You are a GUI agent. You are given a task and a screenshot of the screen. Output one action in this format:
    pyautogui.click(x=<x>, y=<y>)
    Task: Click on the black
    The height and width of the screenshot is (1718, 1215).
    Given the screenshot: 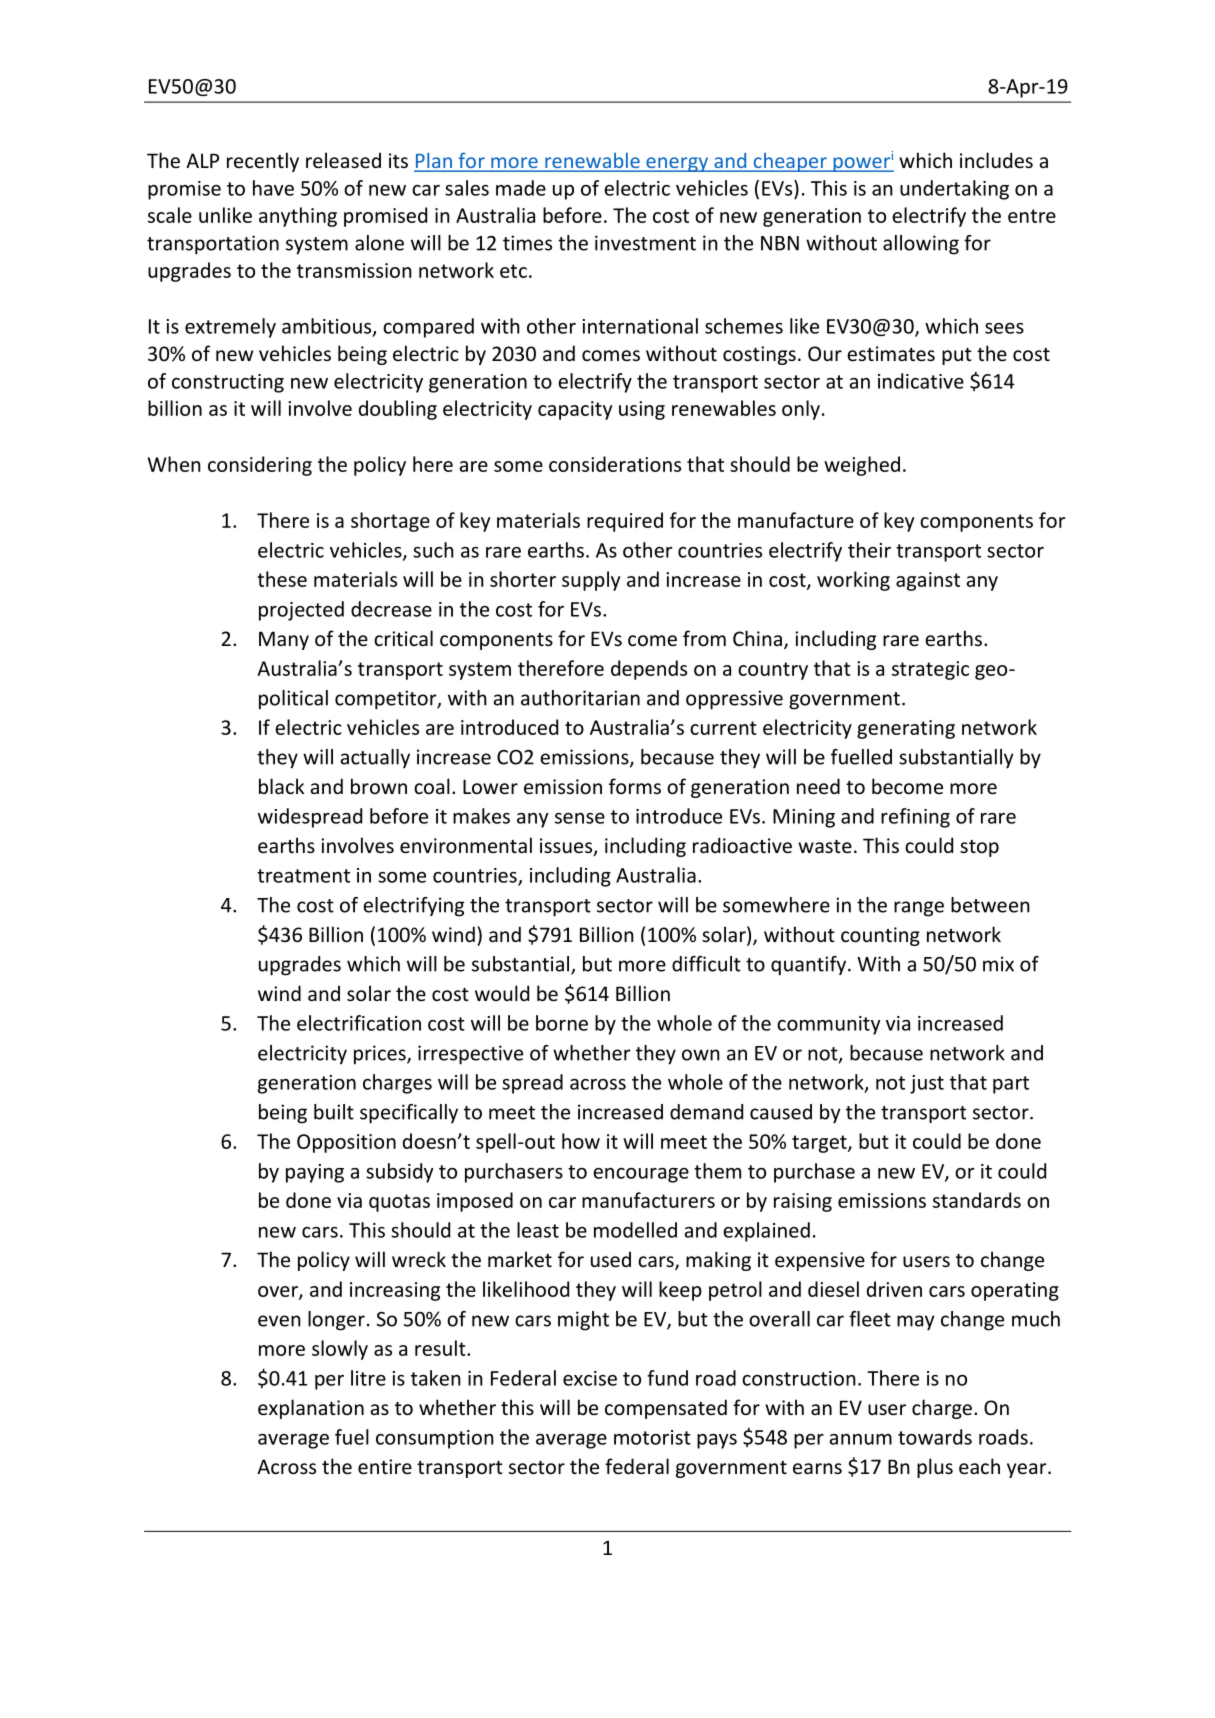 What is the action you would take?
    pyautogui.click(x=281, y=786)
